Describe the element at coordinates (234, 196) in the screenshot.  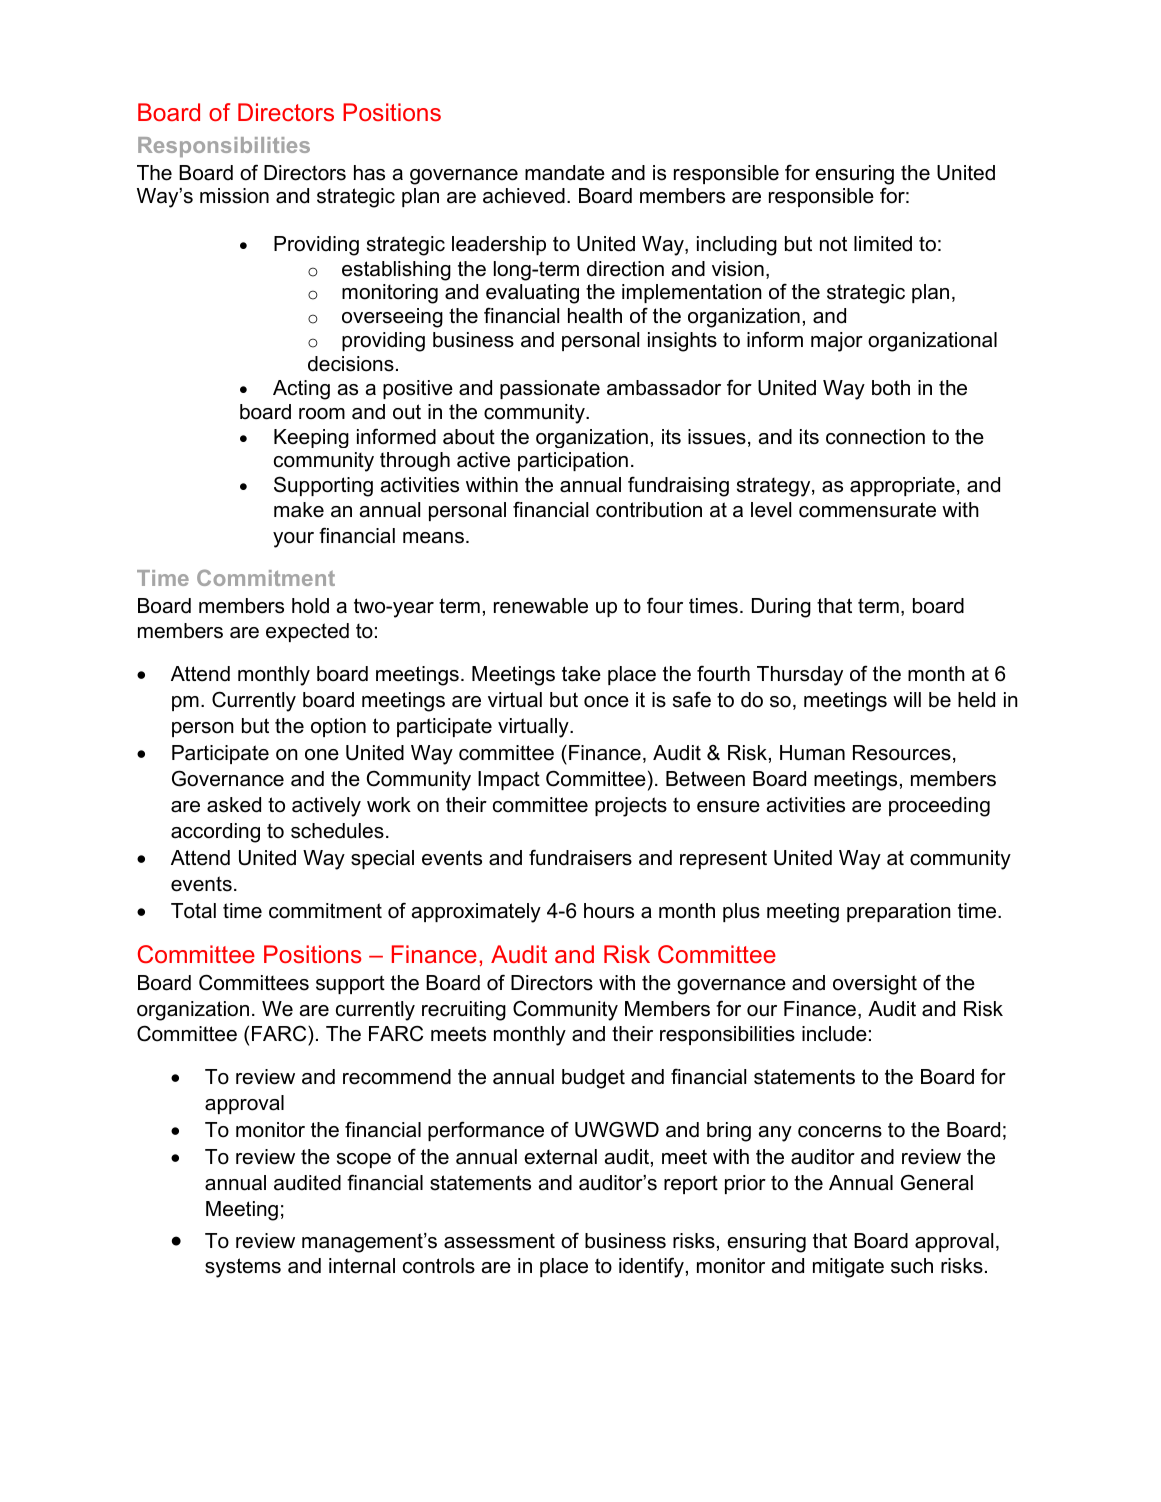
I see `mission` at that location.
